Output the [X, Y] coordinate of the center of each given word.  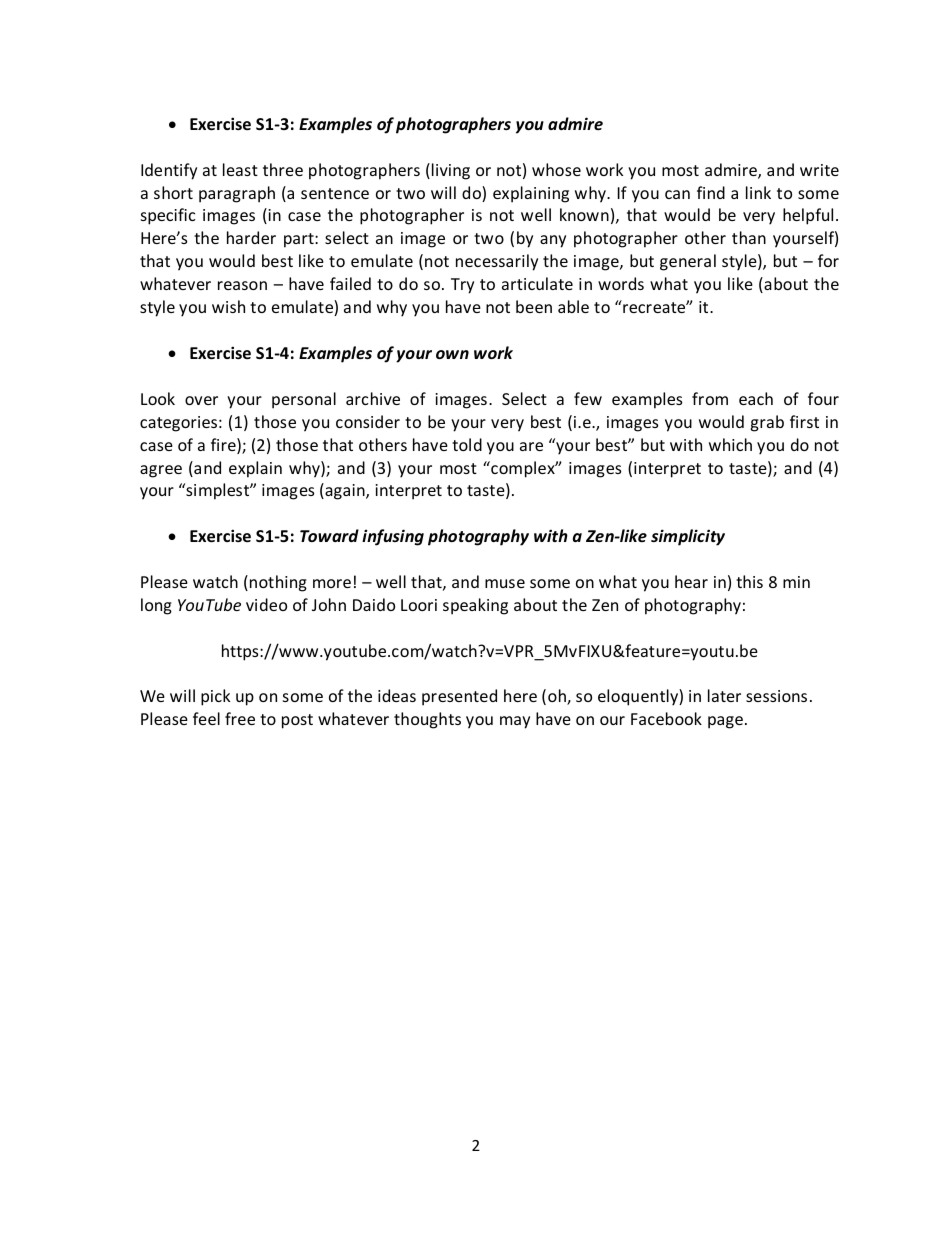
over [201, 400]
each [756, 398]
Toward [329, 535]
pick [215, 697]
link [758, 192]
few [588, 398]
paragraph [237, 194]
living [451, 171]
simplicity [688, 537]
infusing [393, 537]
